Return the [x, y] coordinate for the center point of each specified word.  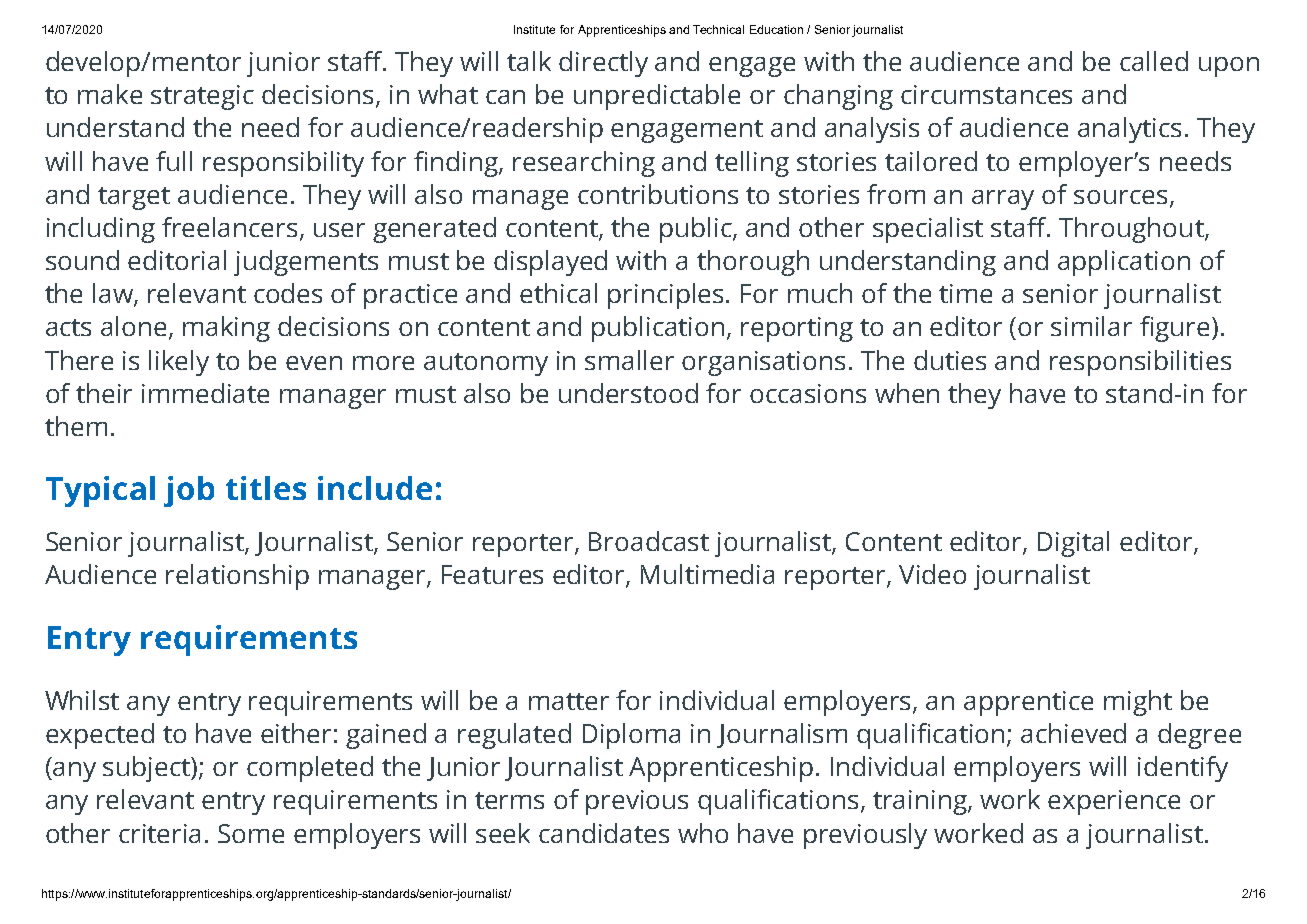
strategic [202, 97]
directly [603, 64]
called [1154, 61]
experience [1114, 802]
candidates [604, 833]
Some [251, 833]
